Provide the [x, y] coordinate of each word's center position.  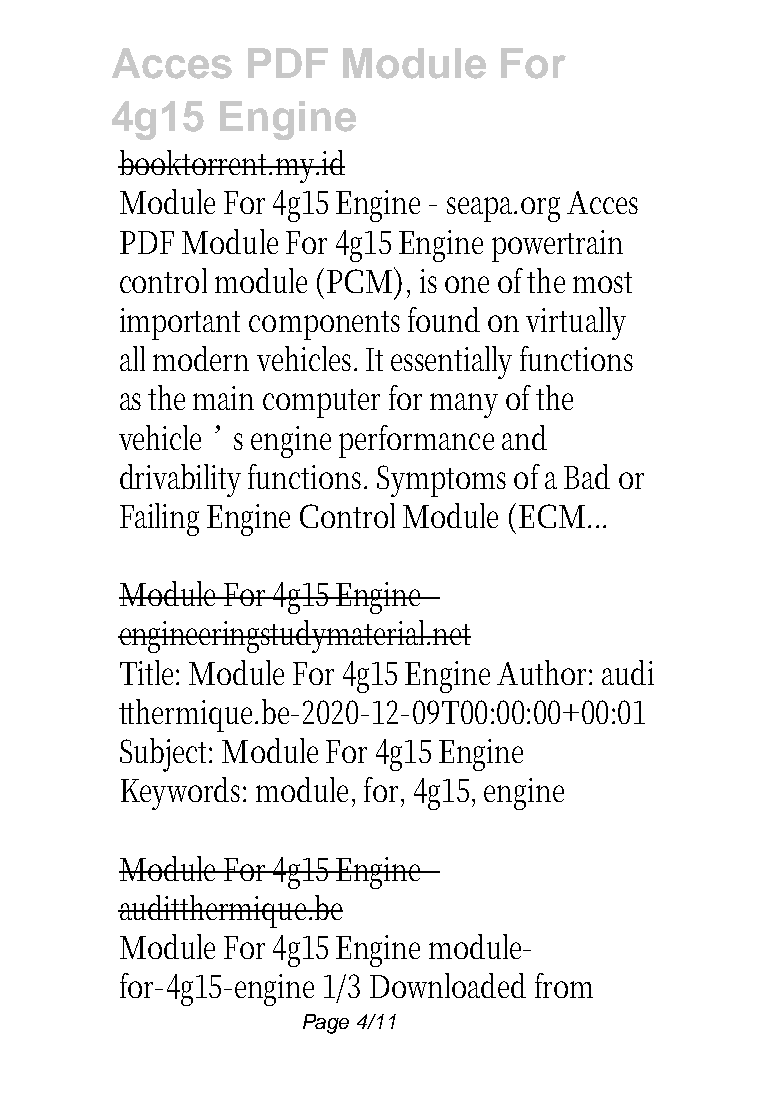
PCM [362, 281]
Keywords [183, 793]
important [180, 324]
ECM [554, 516]
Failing [159, 519]
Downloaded [448, 985]
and [524, 437]
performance [416, 441]
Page [326, 1024]
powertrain [557, 246]
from [564, 985]
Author [544, 672]
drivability [180, 480]
